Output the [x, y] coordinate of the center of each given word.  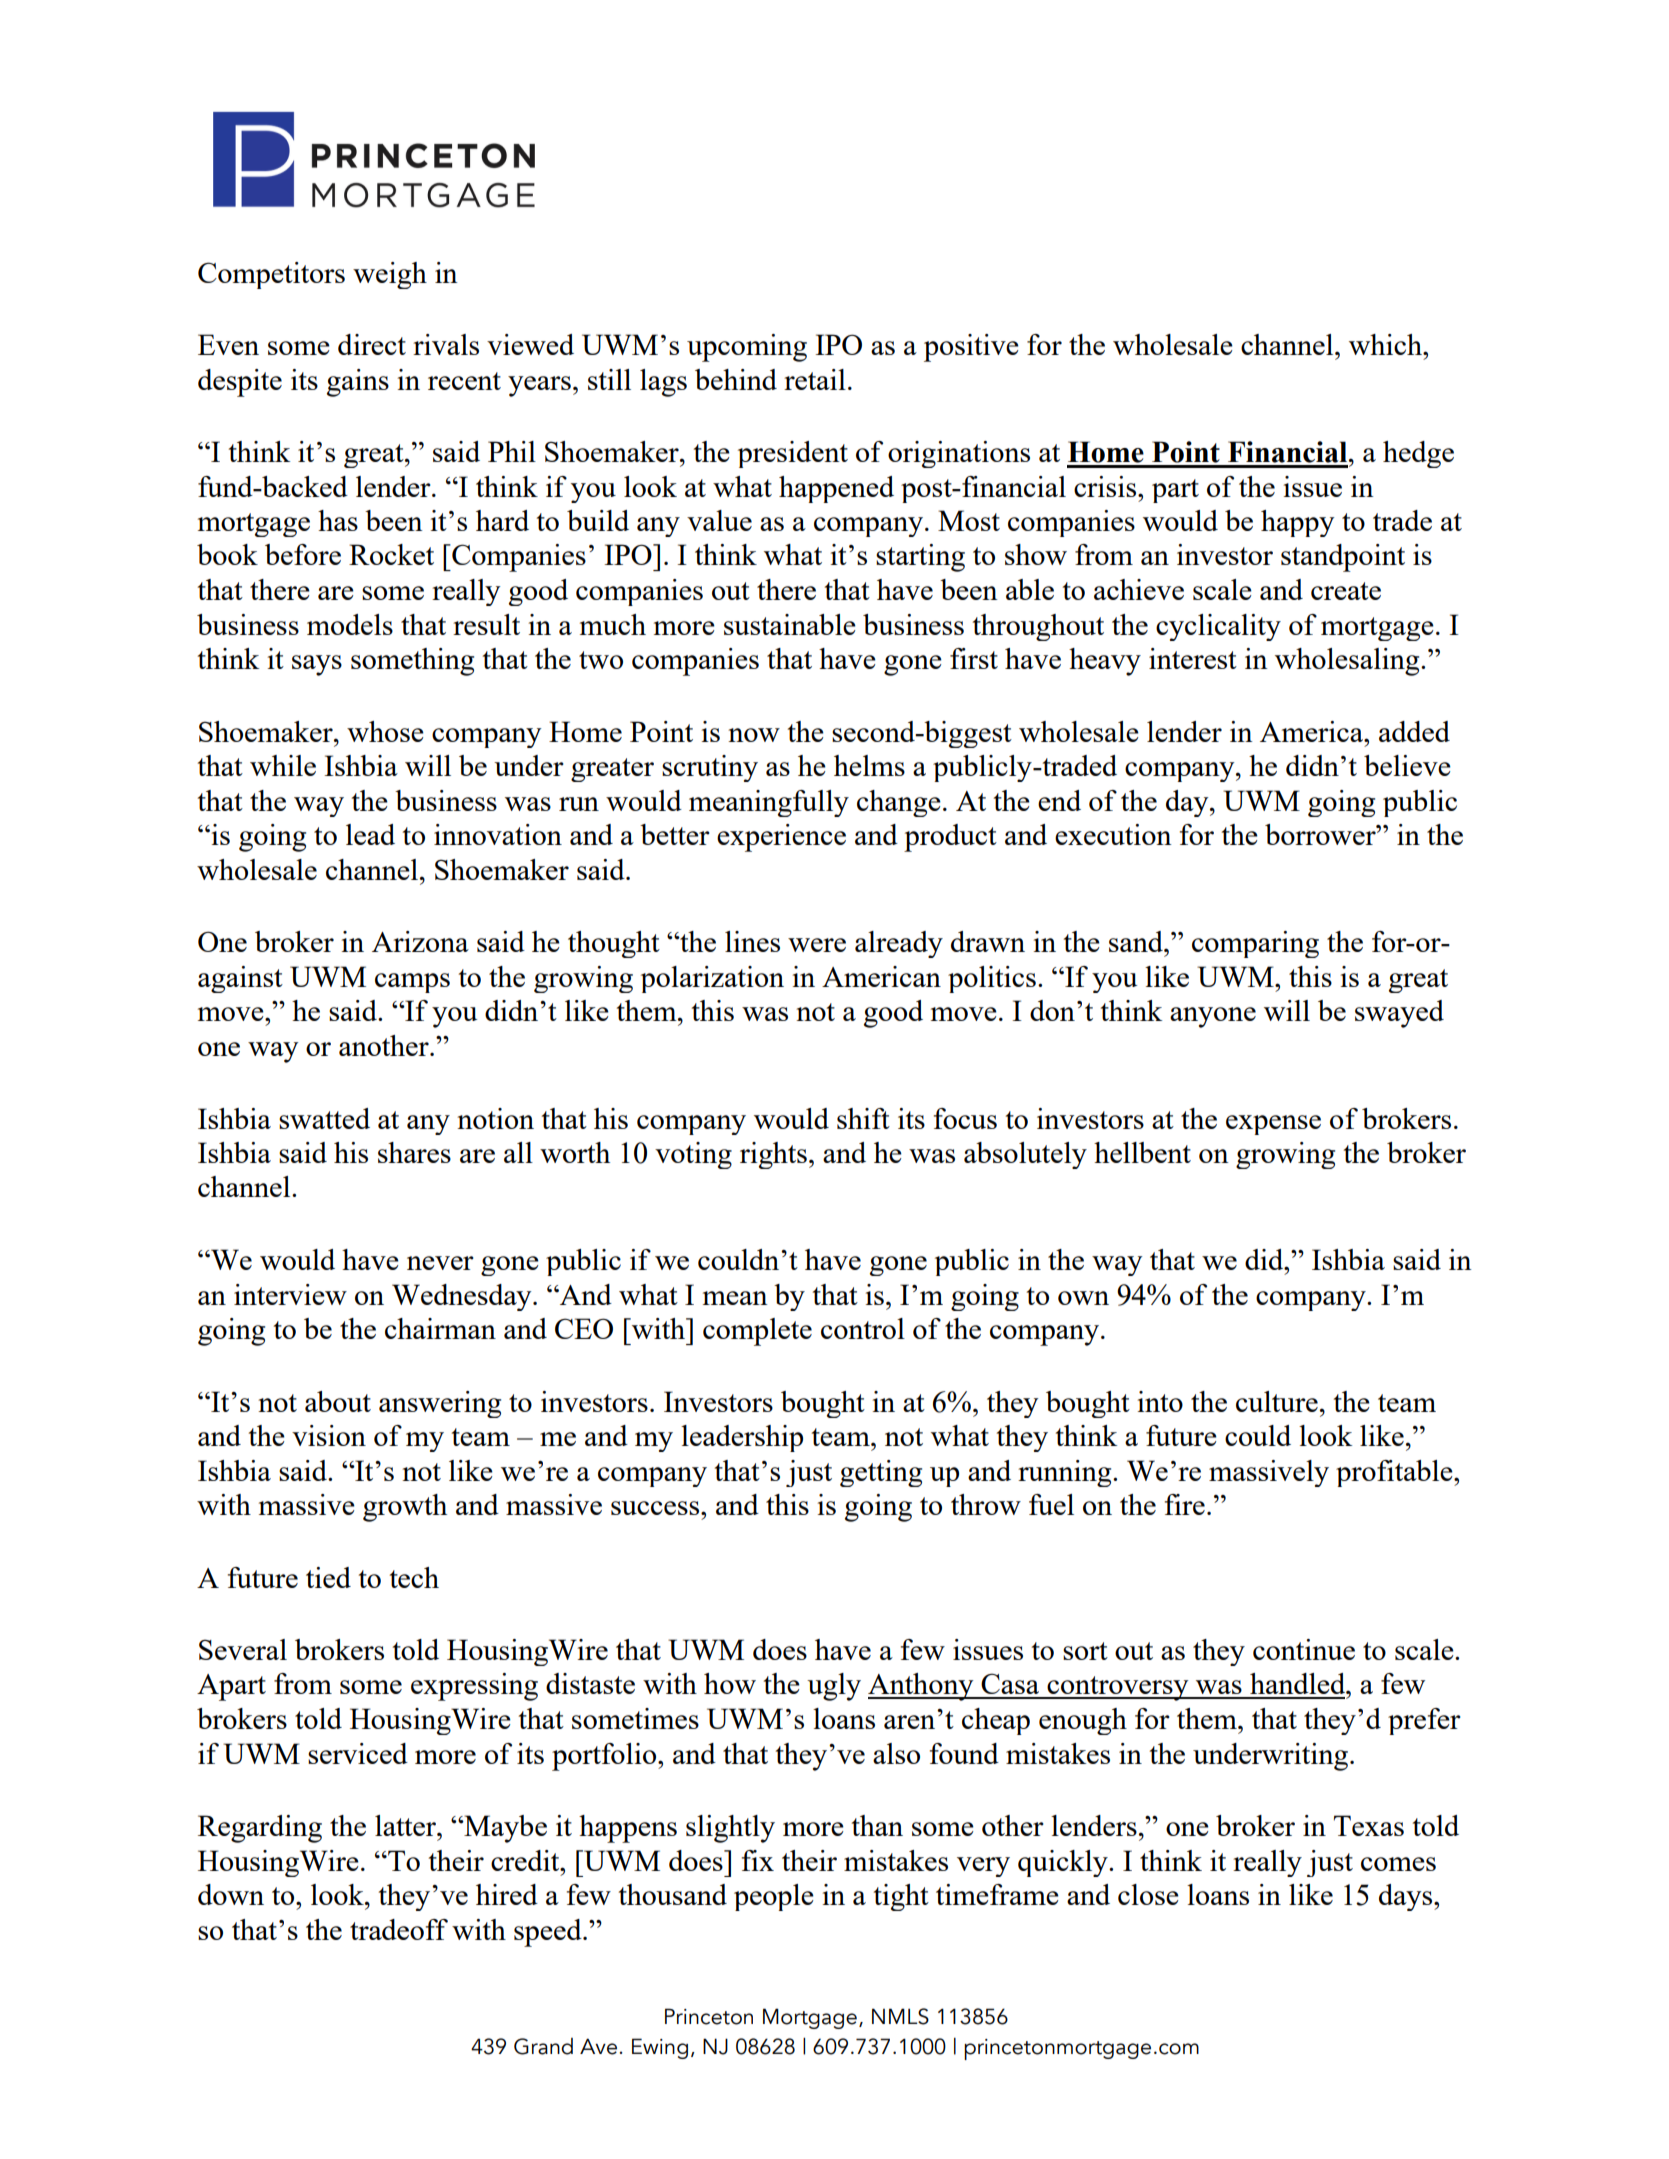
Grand [543, 2046]
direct [372, 344]
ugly [834, 1687]
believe [1407, 765]
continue [1304, 1649]
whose [385, 731]
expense [1273, 1125]
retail [815, 379]
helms [869, 765]
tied [328, 1577]
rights [773, 1155]
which [1387, 344]
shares [414, 1152]
